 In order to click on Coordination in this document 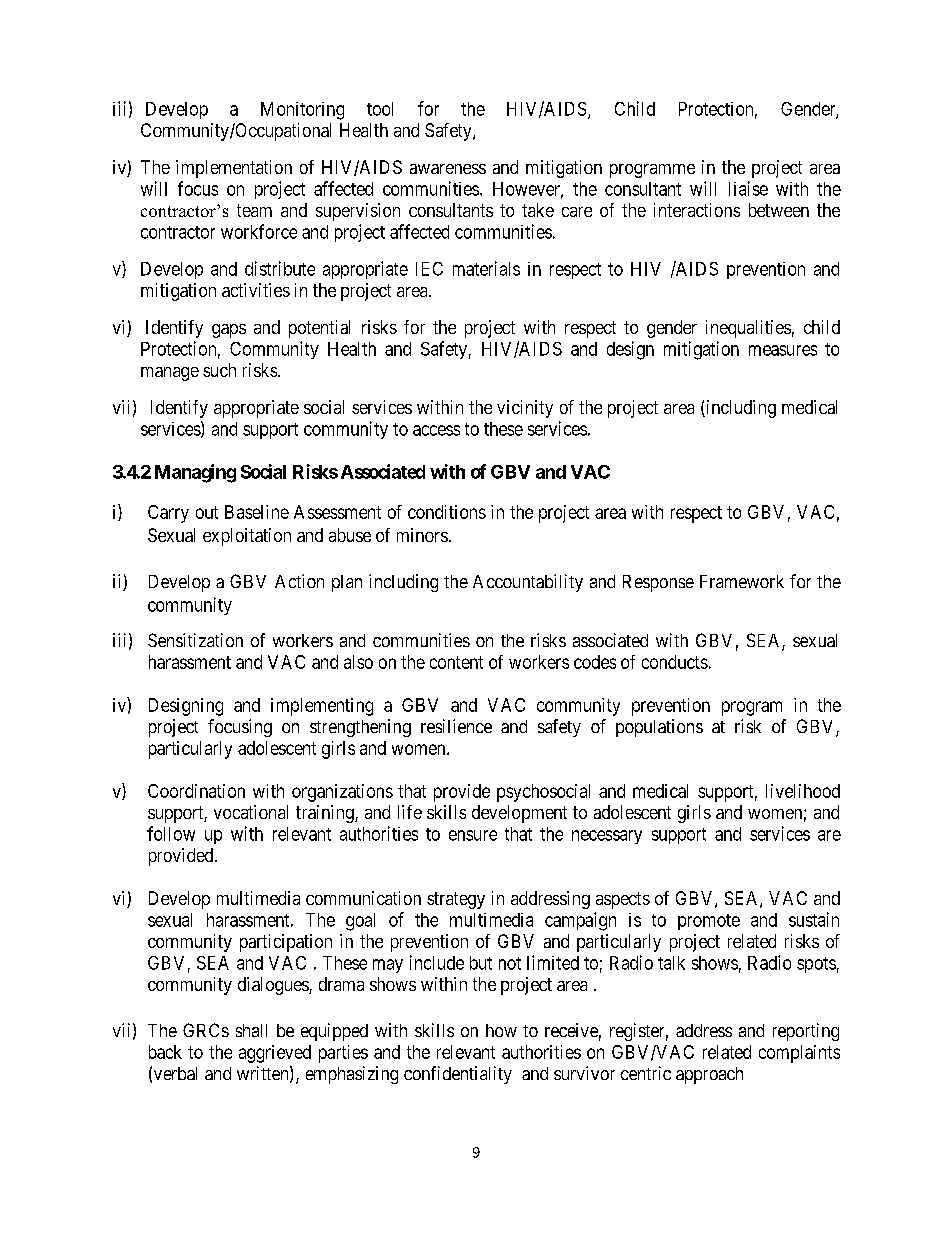, I will do `click(196, 791)`.
